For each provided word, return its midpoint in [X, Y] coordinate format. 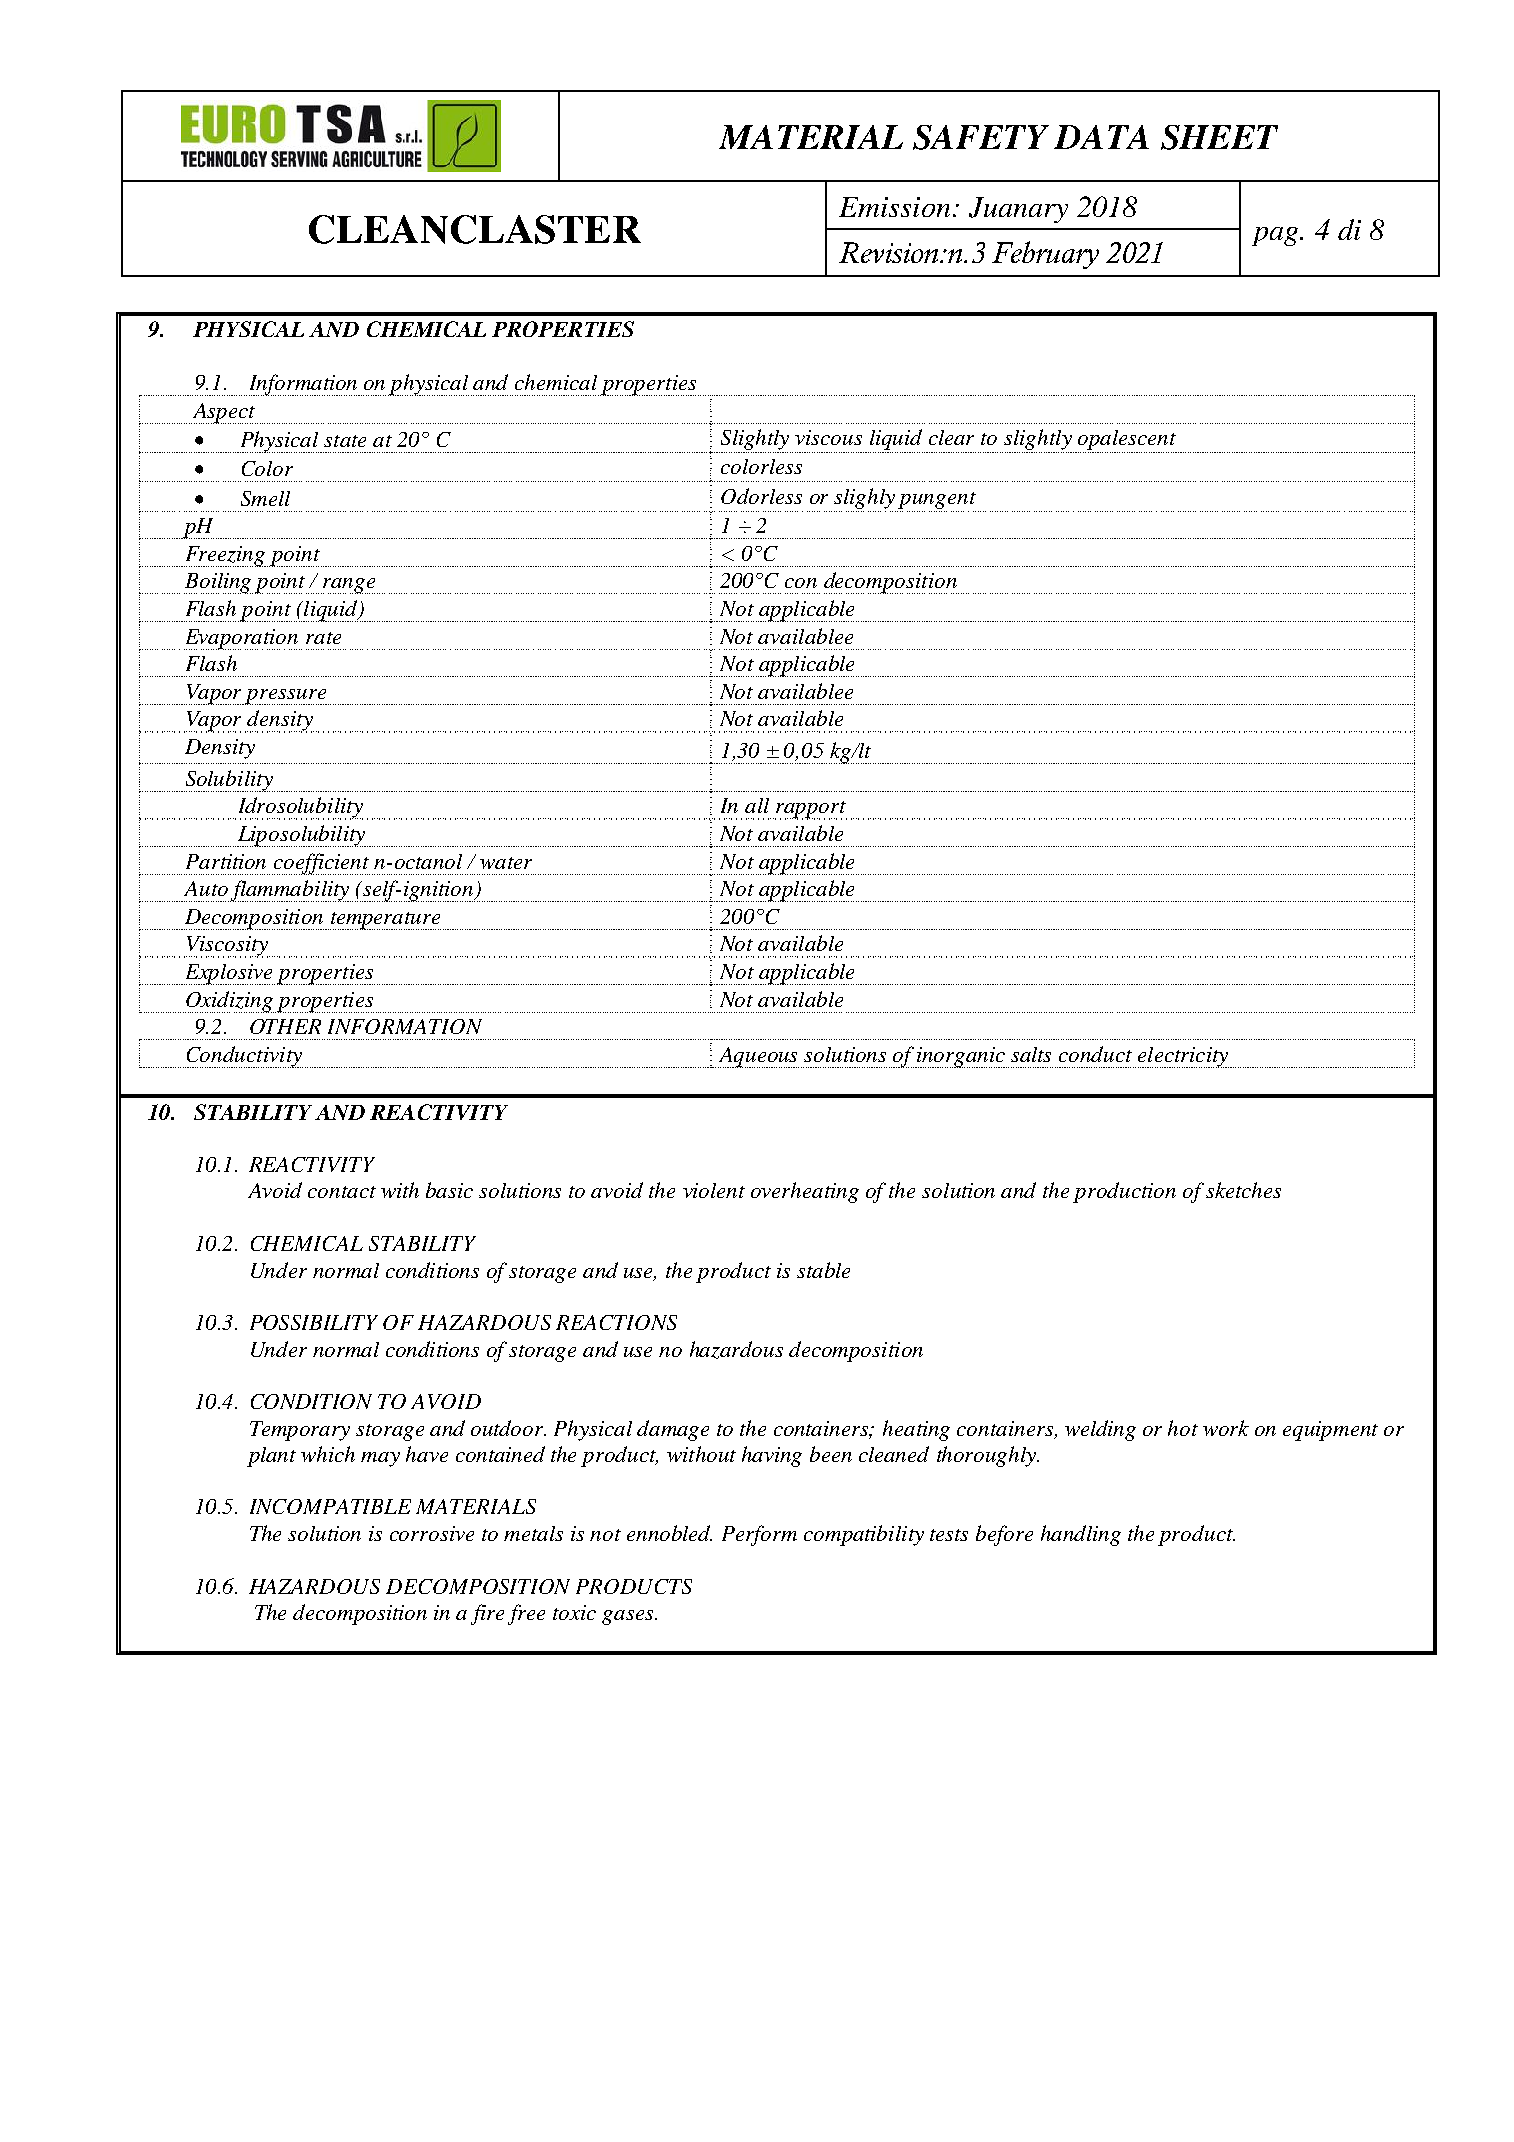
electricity [1183, 1057]
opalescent [1126, 441]
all [757, 805]
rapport [811, 810]
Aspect [224, 413]
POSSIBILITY [314, 1322]
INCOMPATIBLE [330, 1506]
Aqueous [758, 1057]
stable [823, 1270]
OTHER [285, 1026]
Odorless [761, 496]
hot [1183, 1428]
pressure [287, 697]
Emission [894, 207]
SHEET [1219, 137]
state [345, 441]
